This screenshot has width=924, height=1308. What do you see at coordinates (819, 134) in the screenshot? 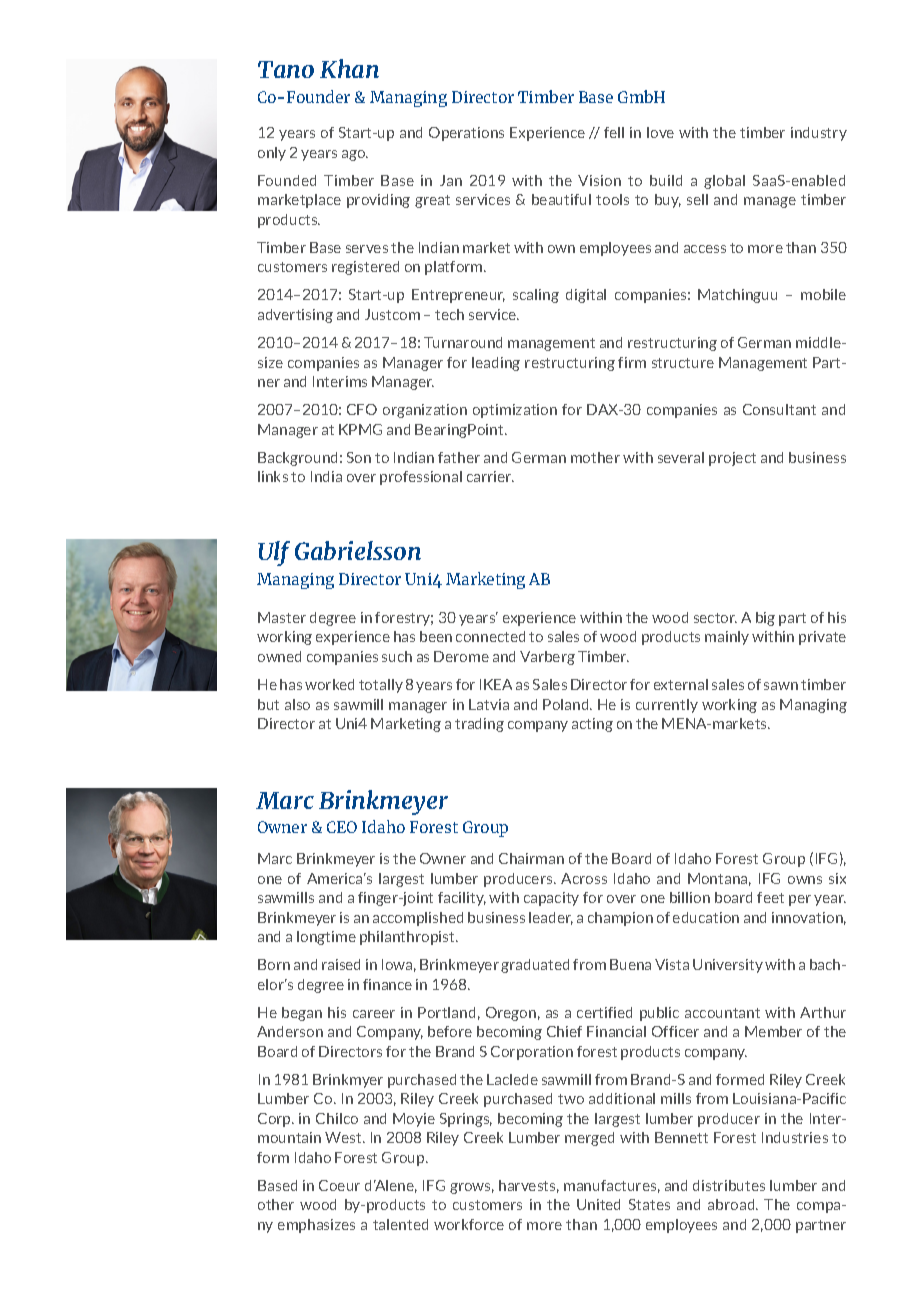
I see `industry` at bounding box center [819, 134].
